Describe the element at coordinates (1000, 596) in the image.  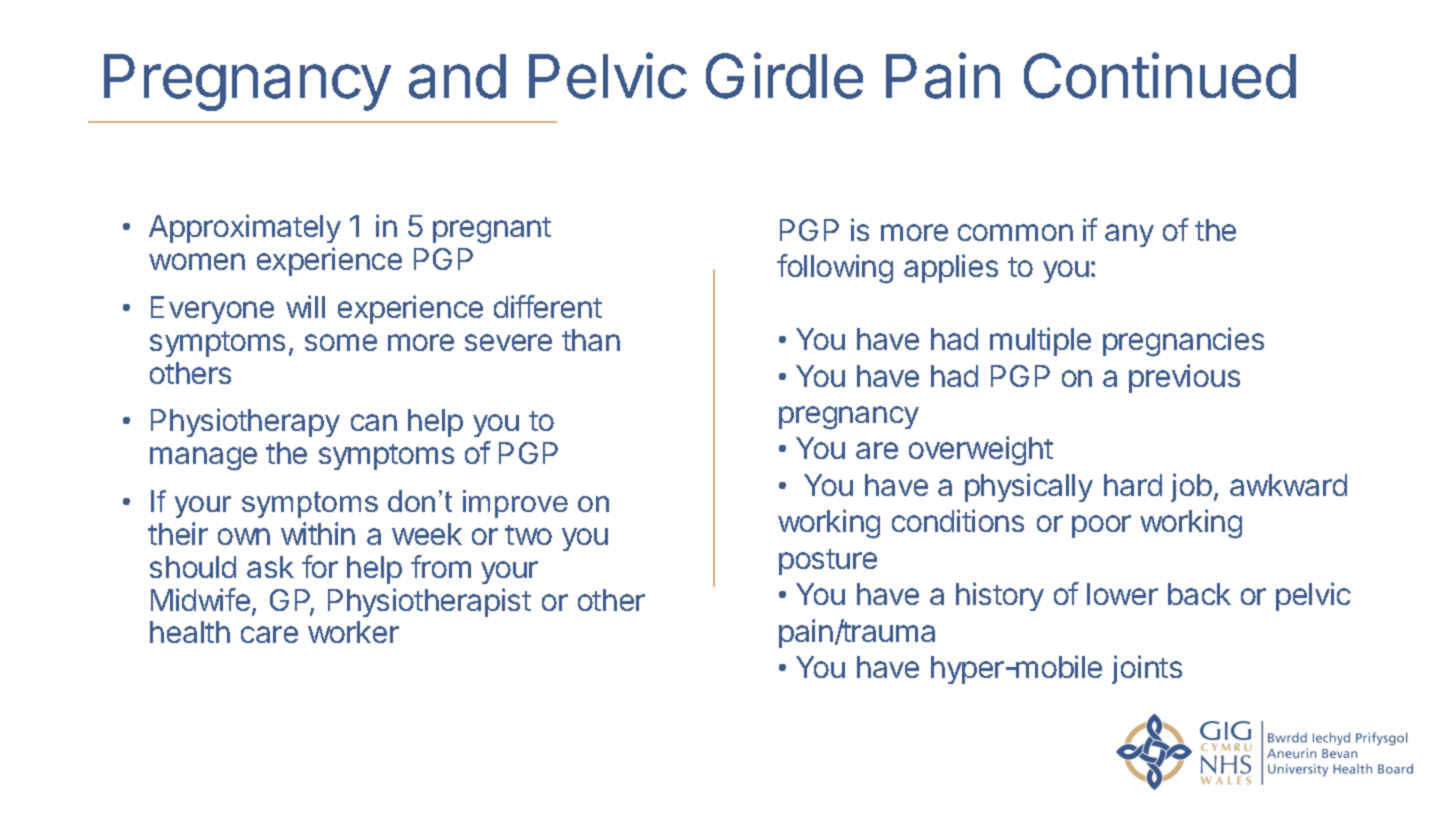
I see `history` at that location.
